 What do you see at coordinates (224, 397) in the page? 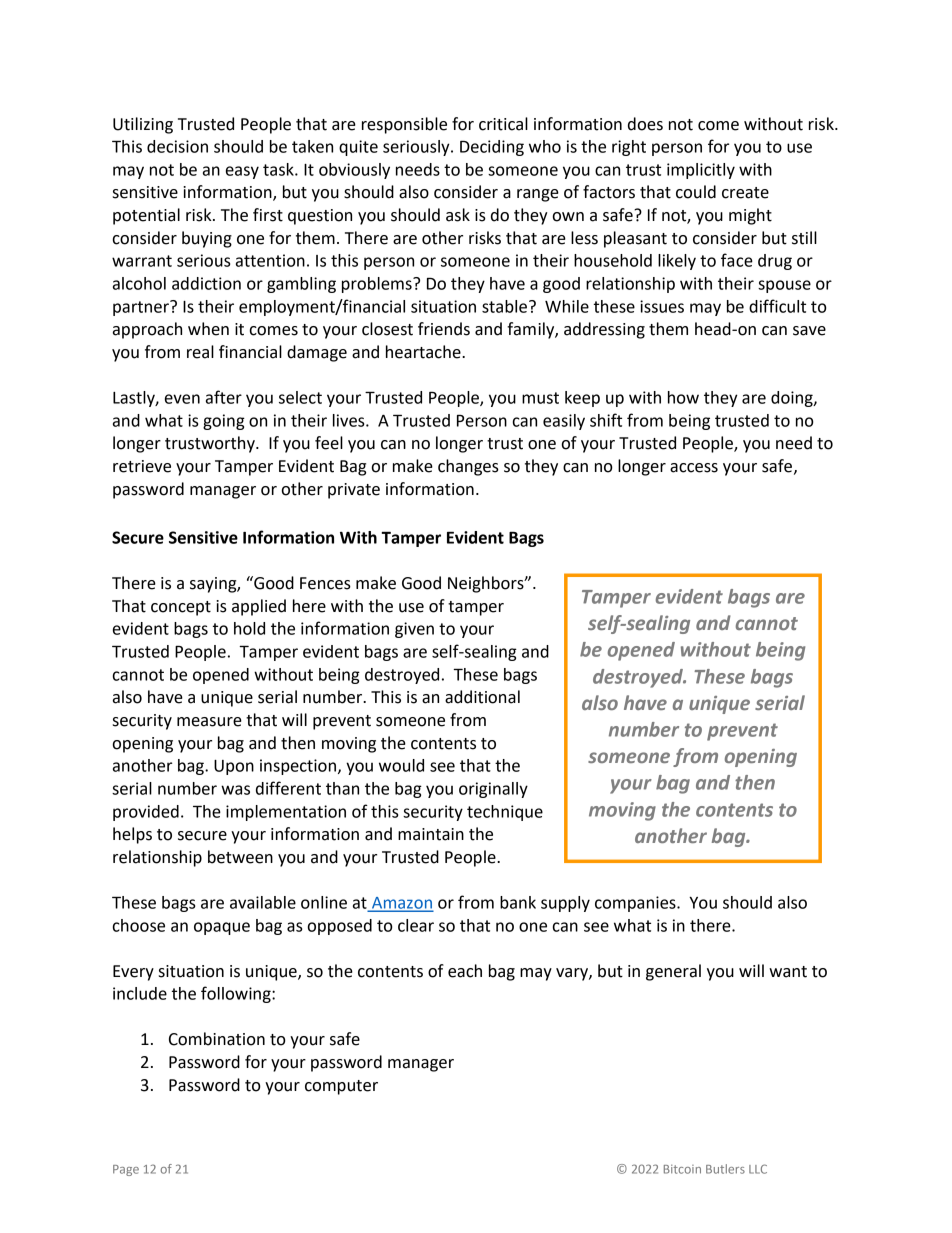
I see `after` at bounding box center [224, 397].
